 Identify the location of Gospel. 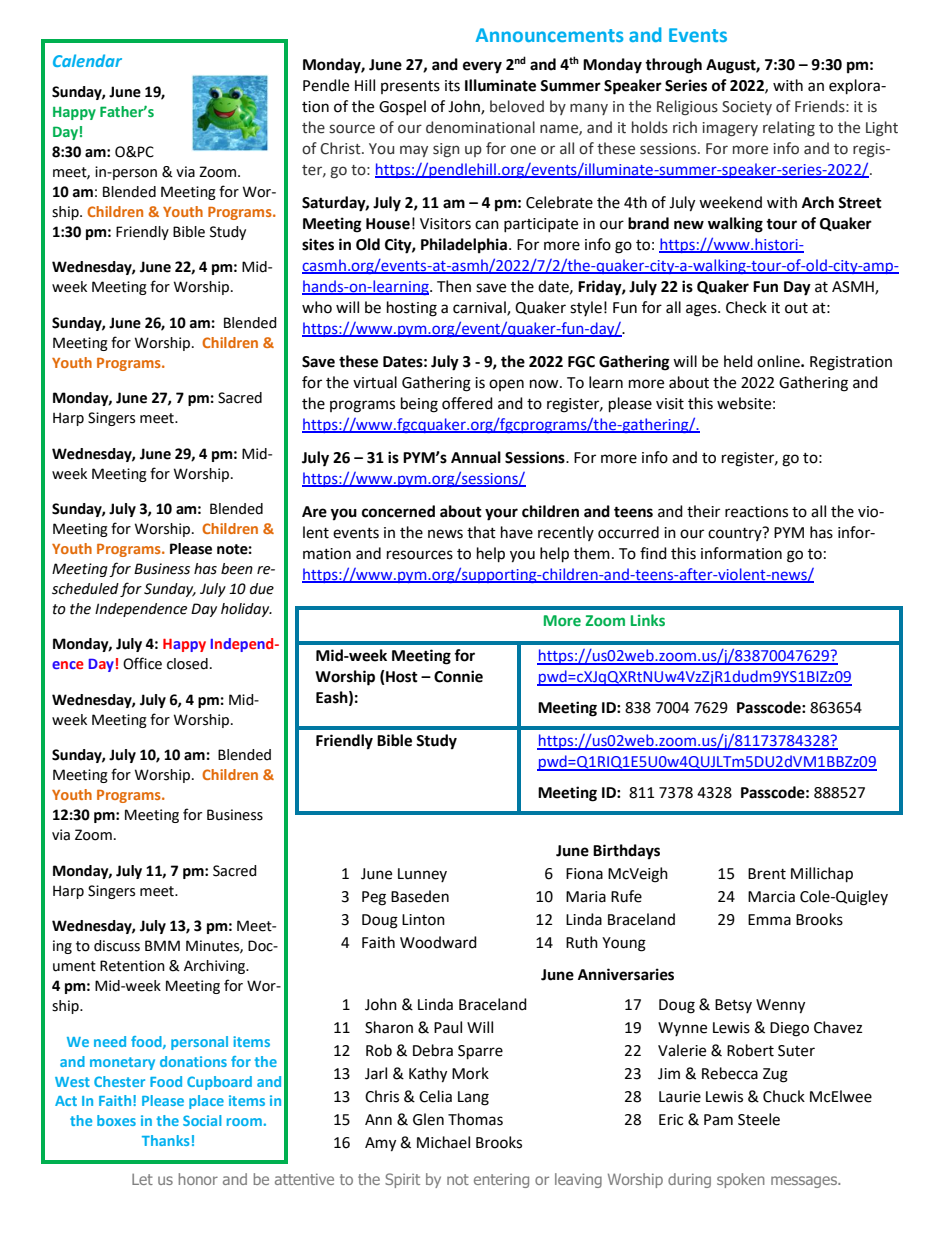
(402, 107).
